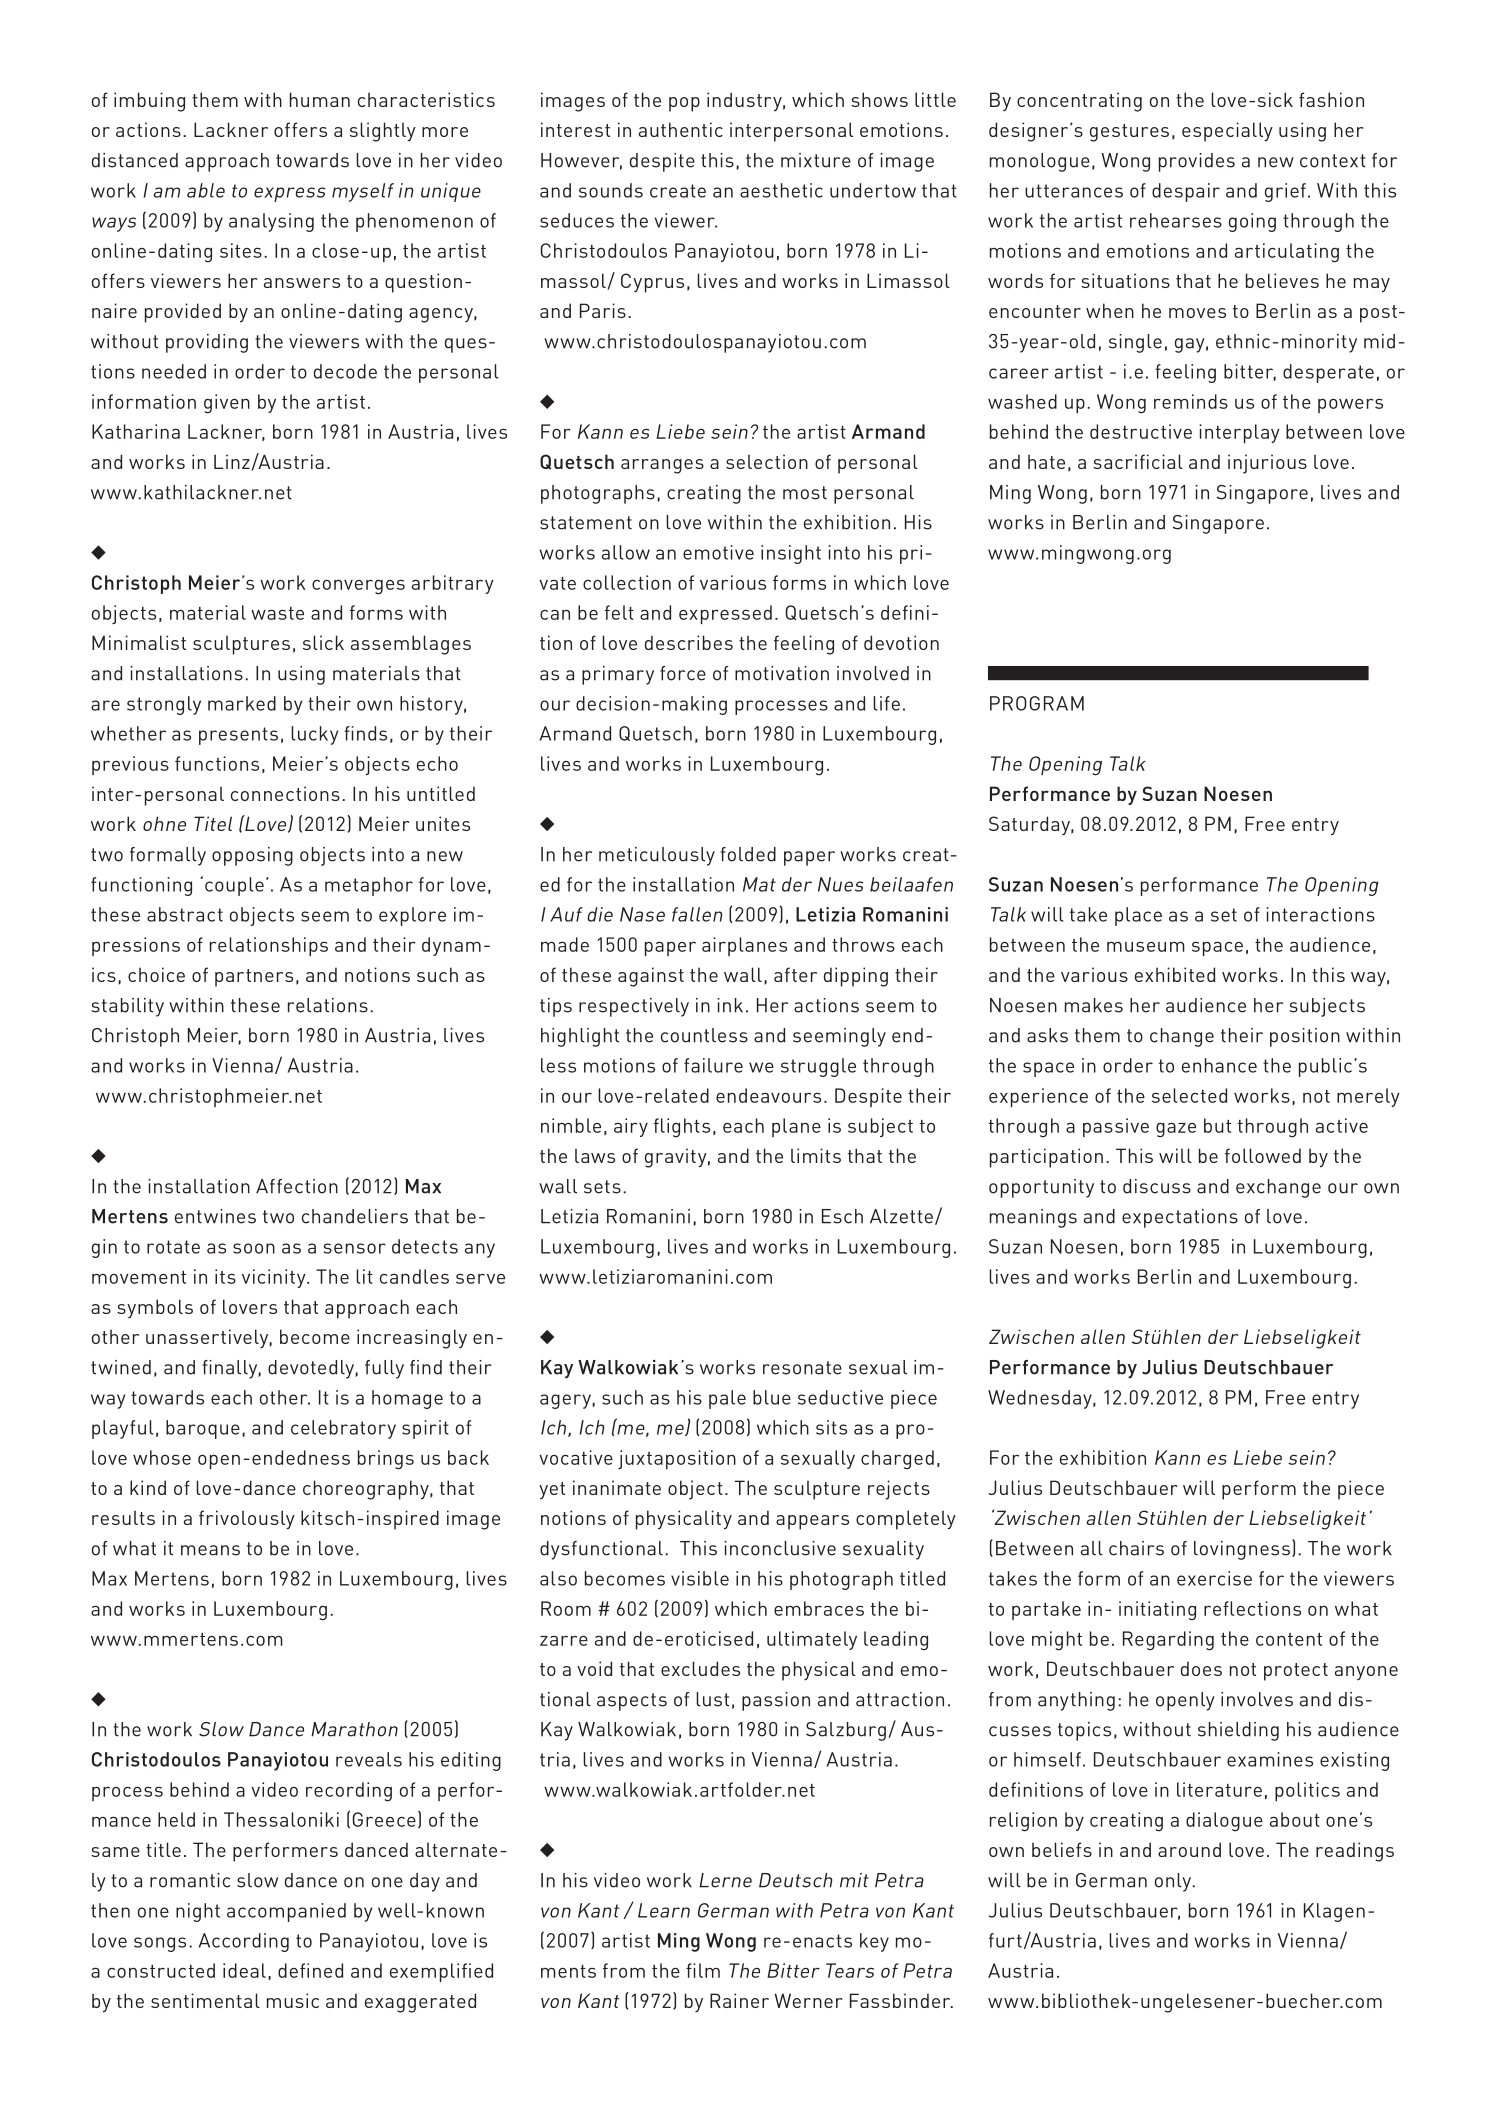  I want to click on According, so click(244, 1942).
